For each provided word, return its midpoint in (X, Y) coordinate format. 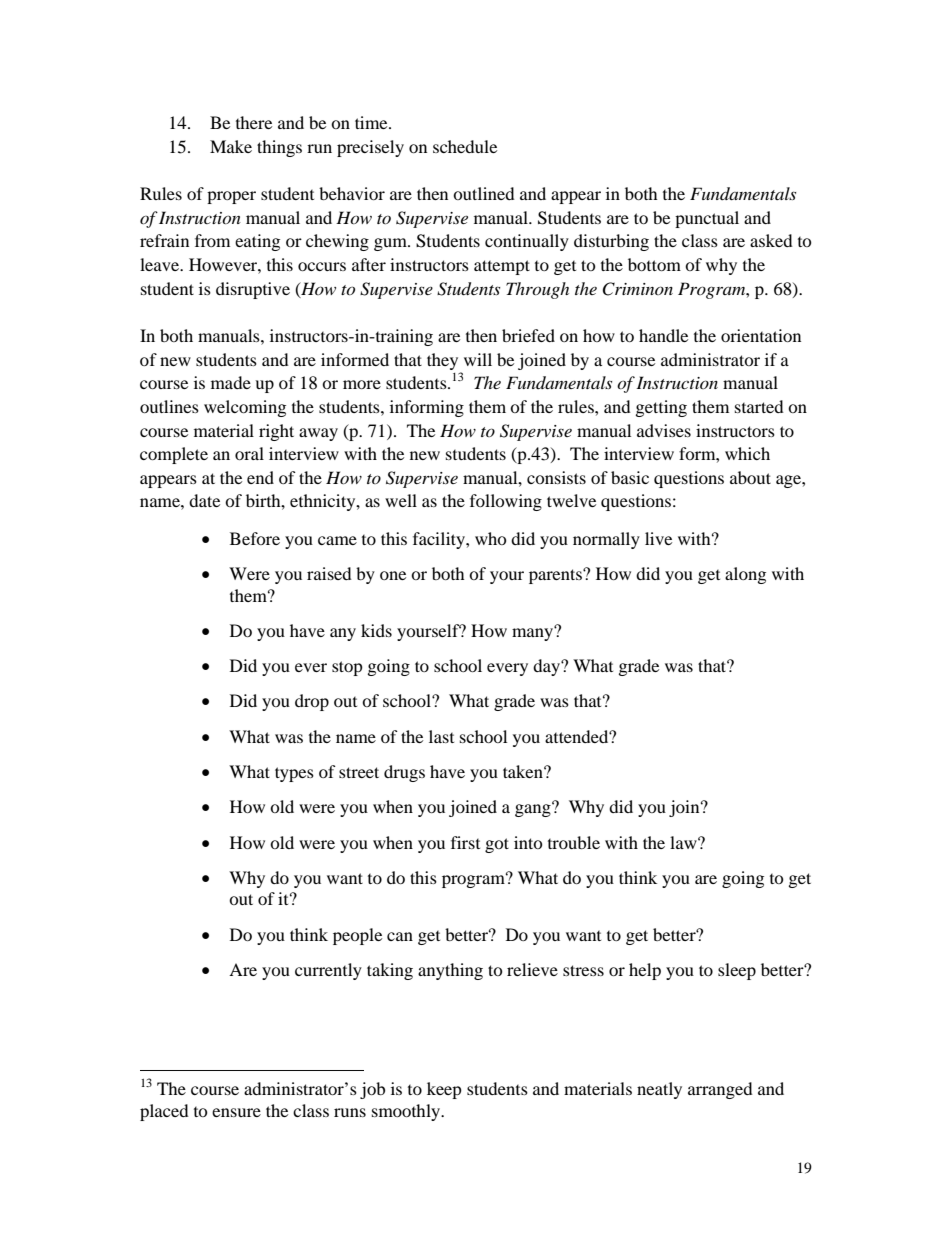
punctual (707, 219)
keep (444, 1090)
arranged (720, 1090)
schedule (465, 146)
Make (231, 146)
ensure (236, 1112)
